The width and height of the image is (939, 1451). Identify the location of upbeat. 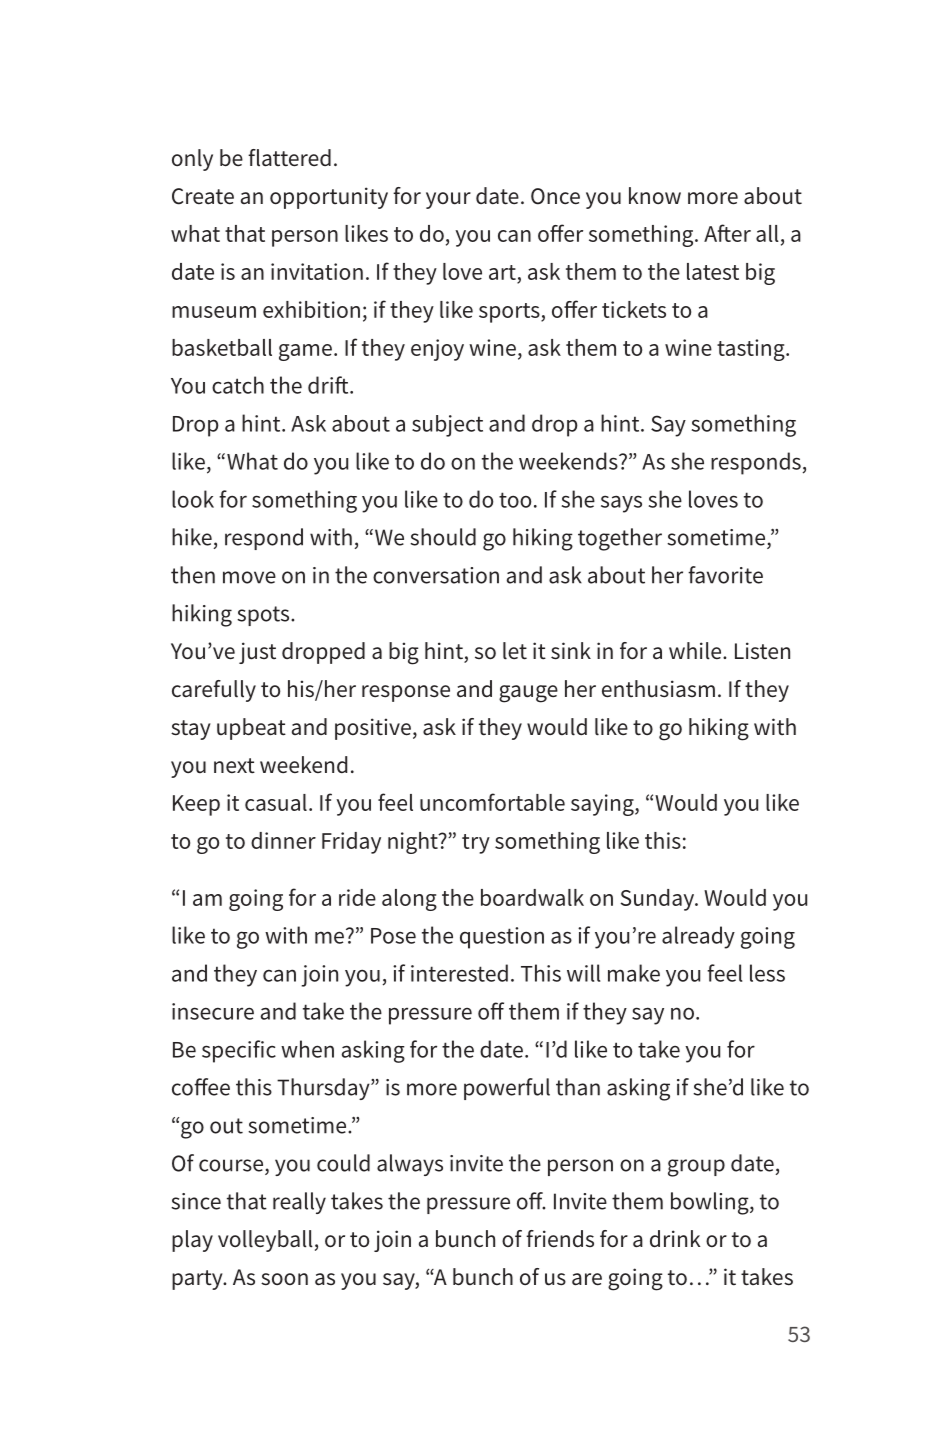
(251, 729).
